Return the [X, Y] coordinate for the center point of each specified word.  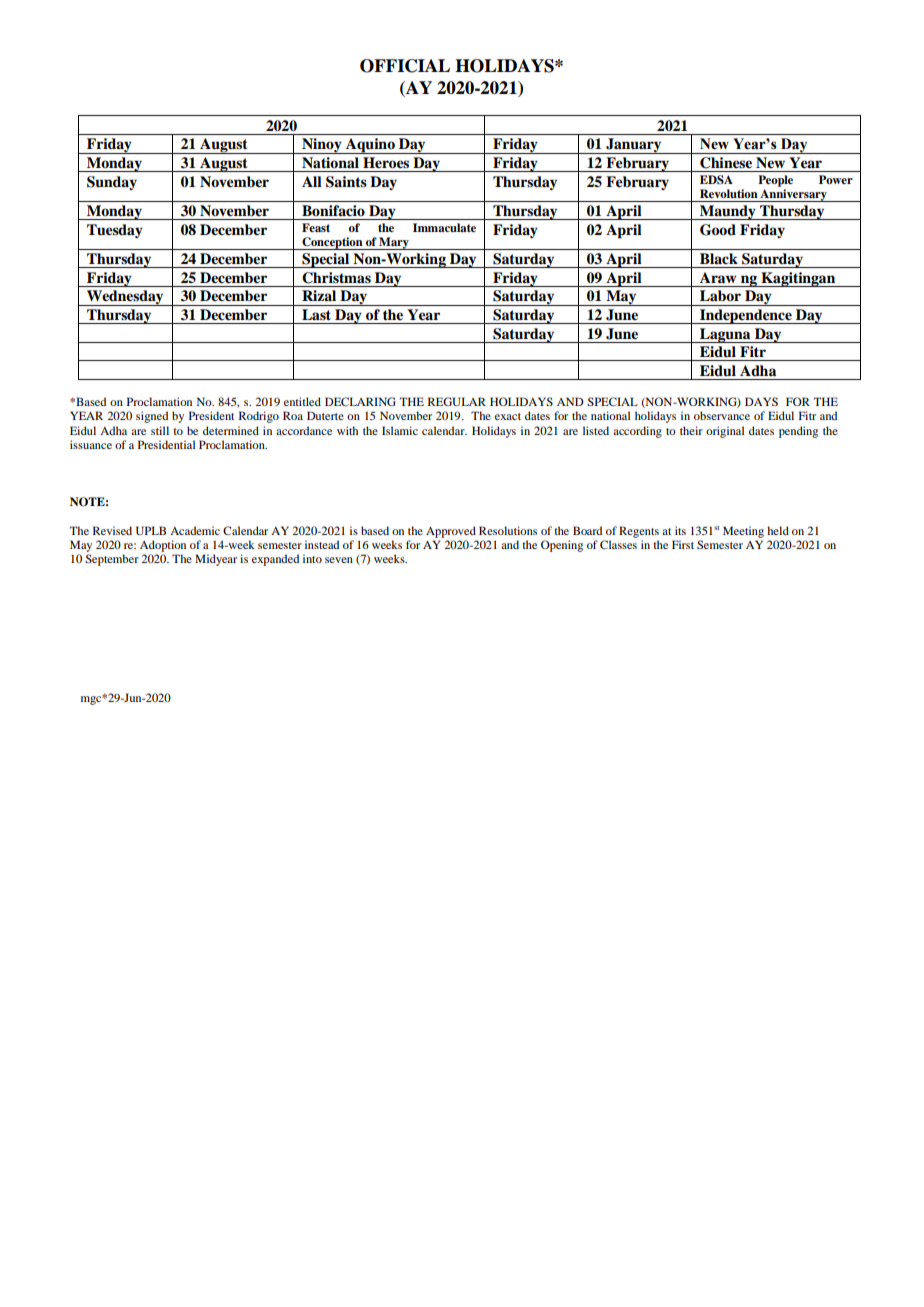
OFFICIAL [405, 66]
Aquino [370, 146]
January [634, 146]
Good [718, 230]
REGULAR [457, 401]
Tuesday [115, 231]
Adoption [163, 546]
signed [152, 417]
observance [722, 415]
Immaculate [444, 227]
